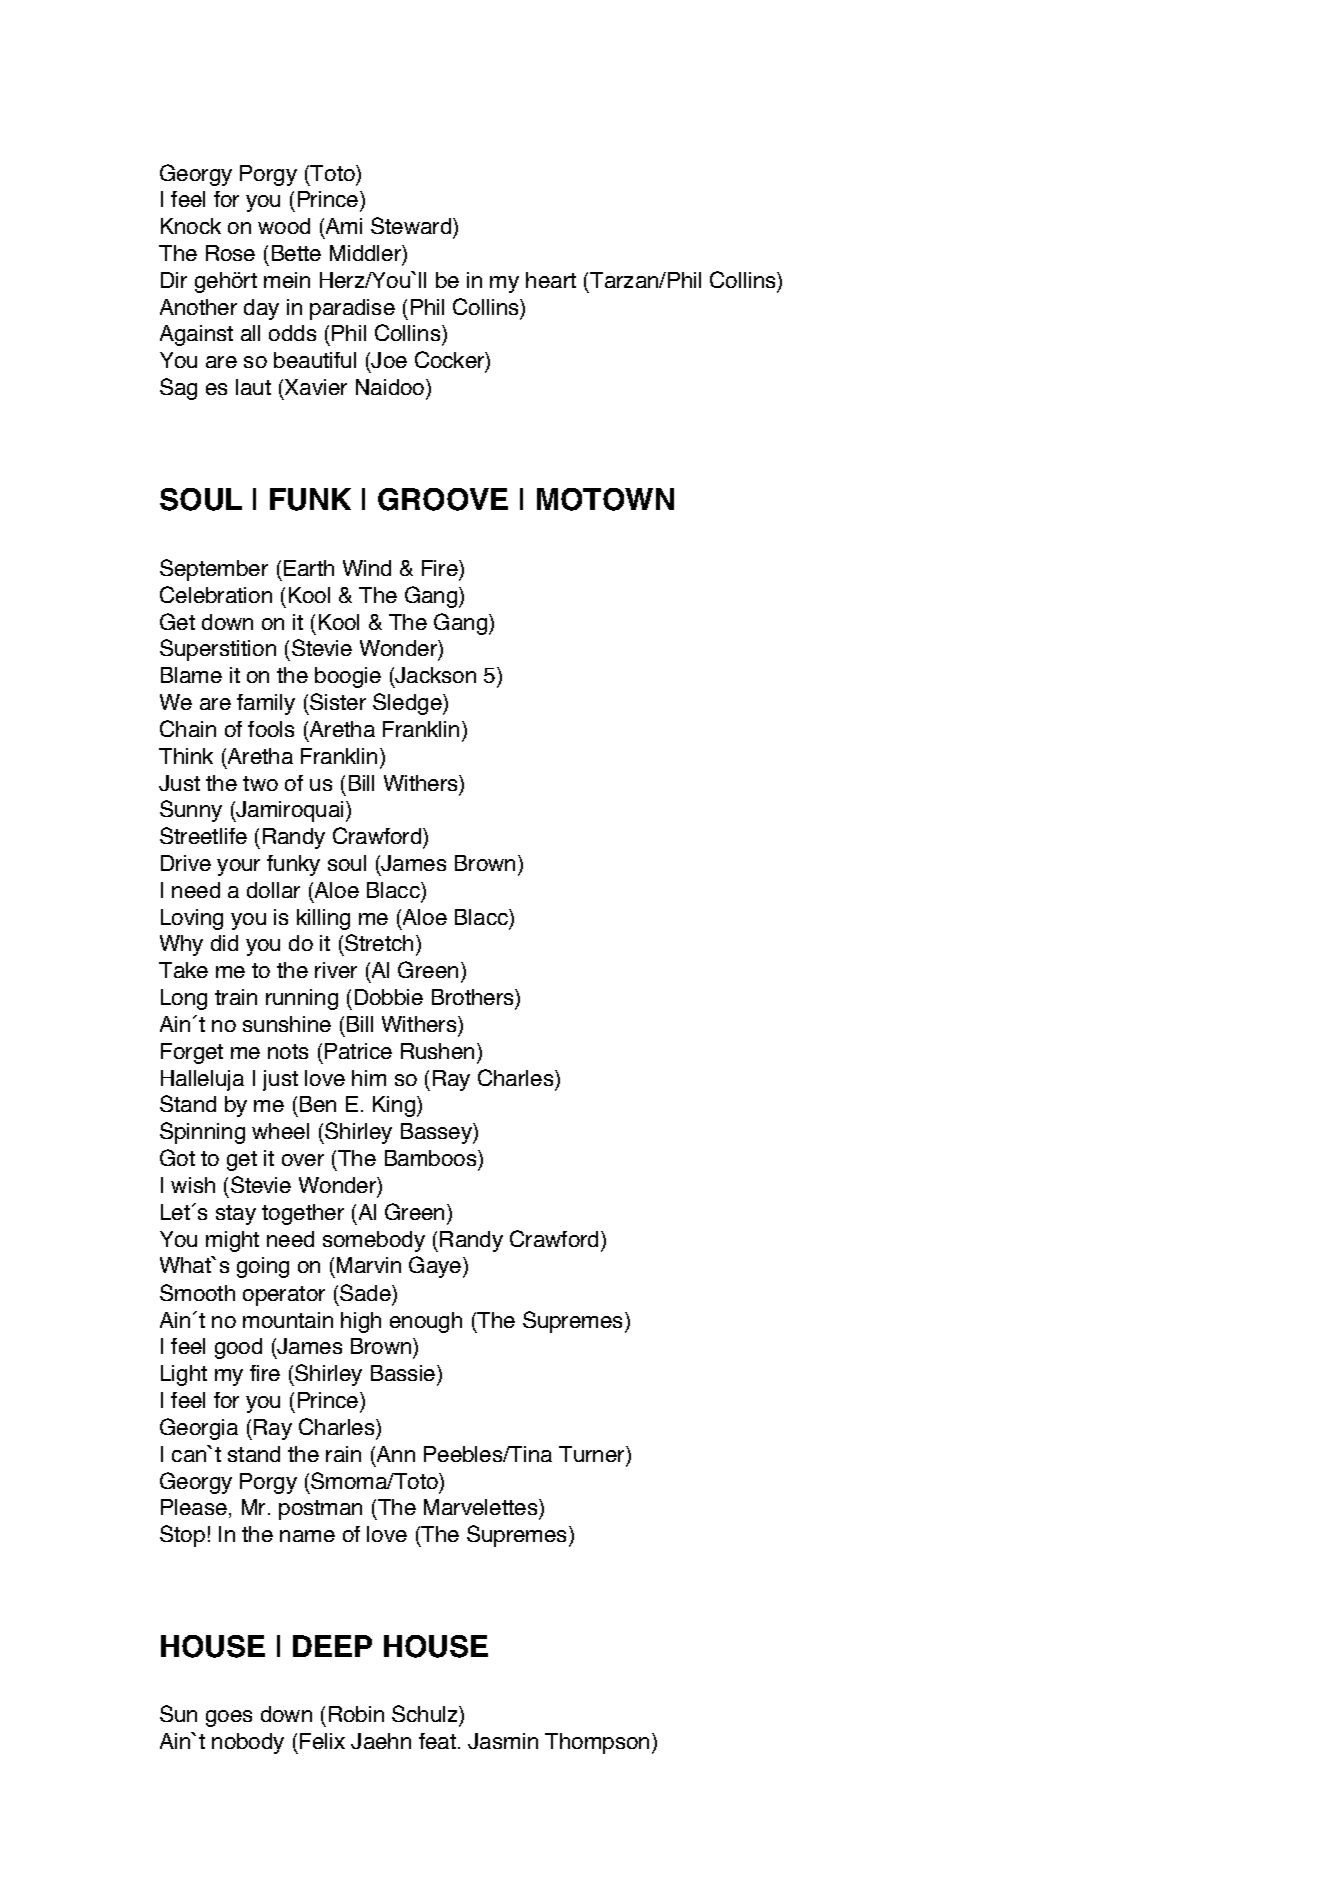 This screenshot has height=1882, width=1330. Describe the element at coordinates (224, 943) in the screenshot. I see `did` at that location.
